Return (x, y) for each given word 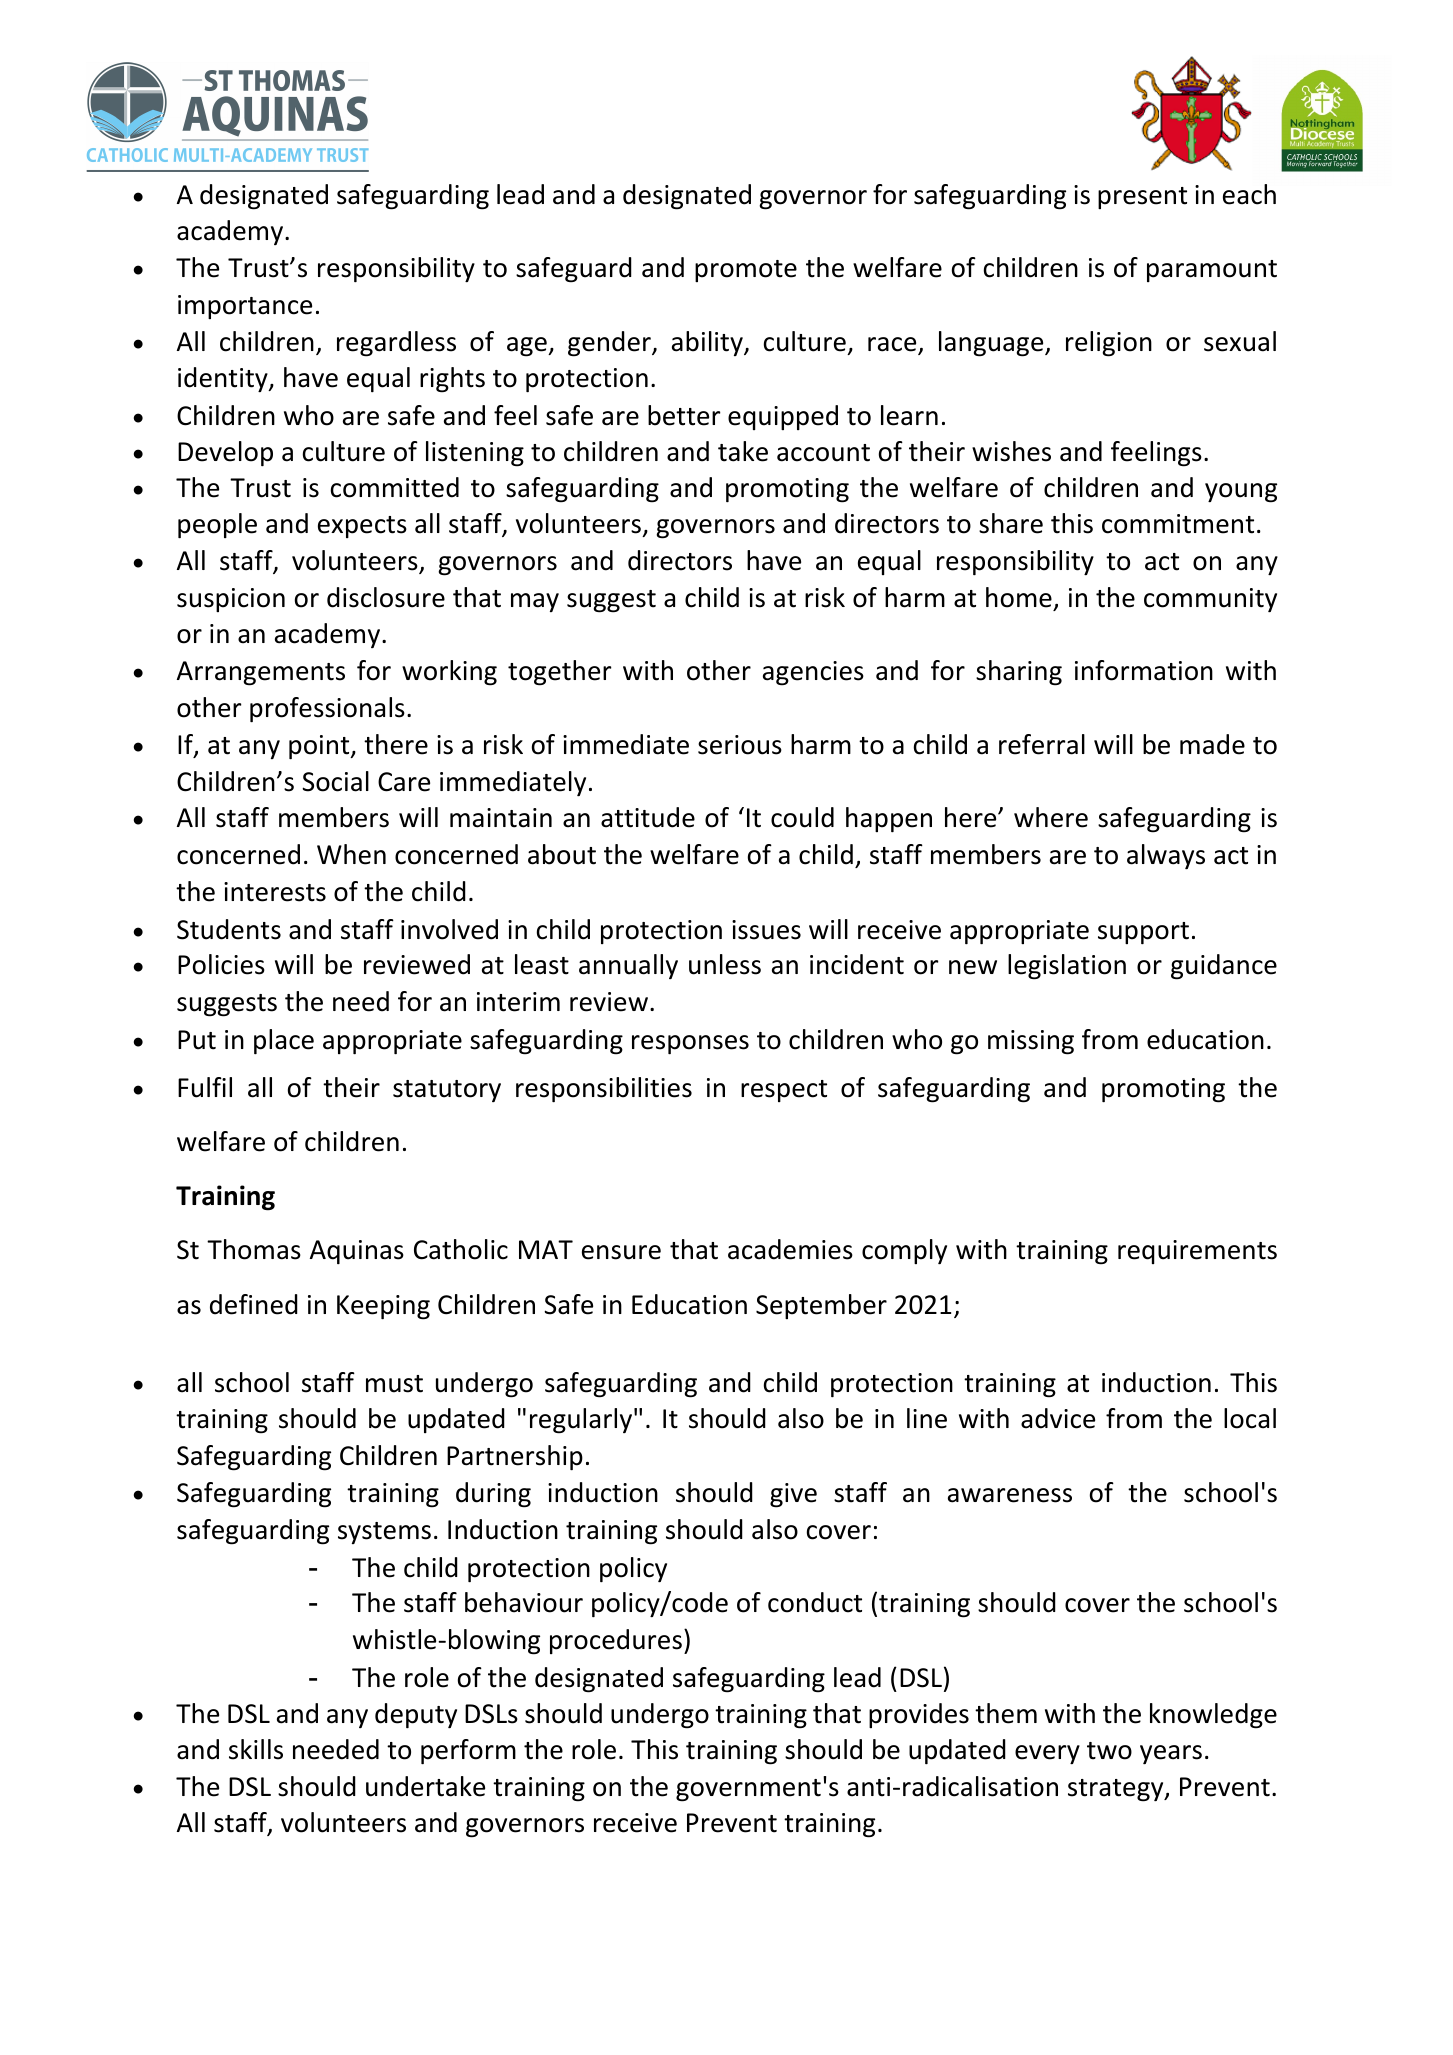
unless (725, 964)
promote (746, 271)
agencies (813, 673)
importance (245, 307)
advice (1058, 1418)
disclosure (386, 597)
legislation (1067, 967)
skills (256, 1749)
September (821, 1306)
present (1142, 198)
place (284, 1041)
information (1144, 670)
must (394, 1384)
